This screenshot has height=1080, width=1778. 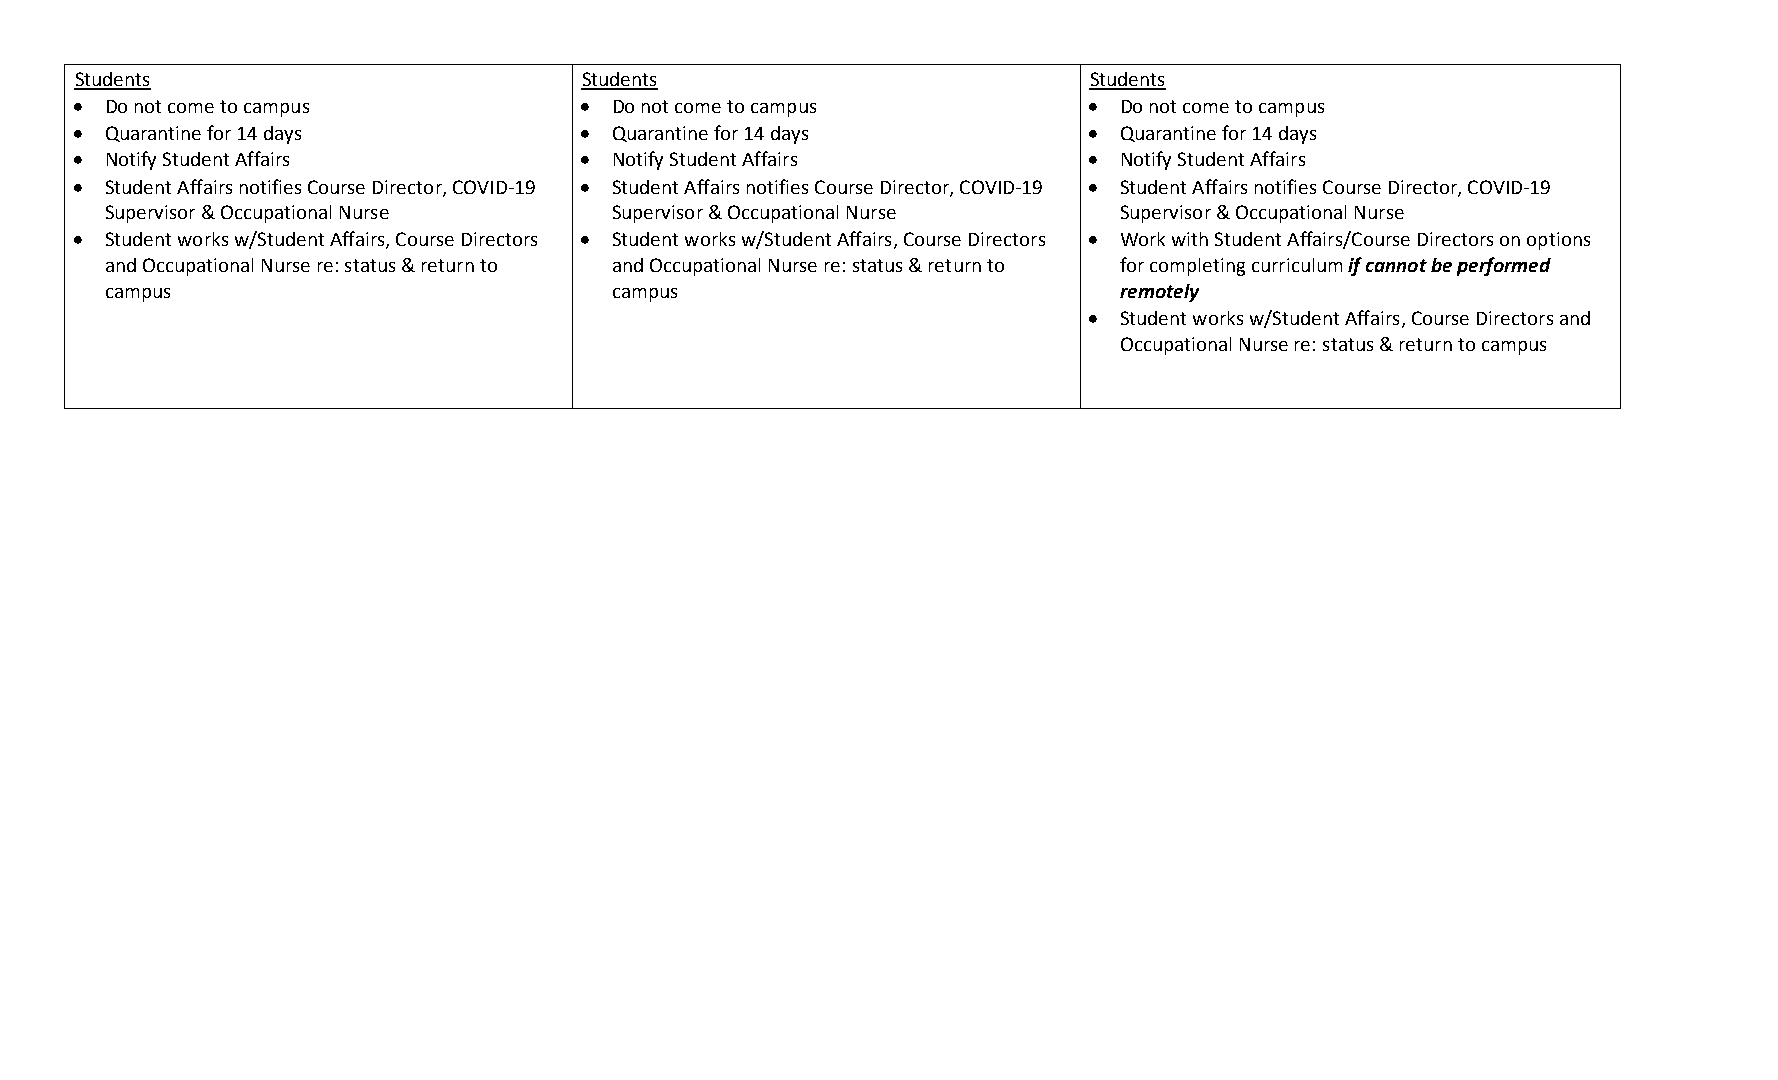 What do you see at coordinates (1504, 266) in the screenshot?
I see `performed` at bounding box center [1504, 266].
